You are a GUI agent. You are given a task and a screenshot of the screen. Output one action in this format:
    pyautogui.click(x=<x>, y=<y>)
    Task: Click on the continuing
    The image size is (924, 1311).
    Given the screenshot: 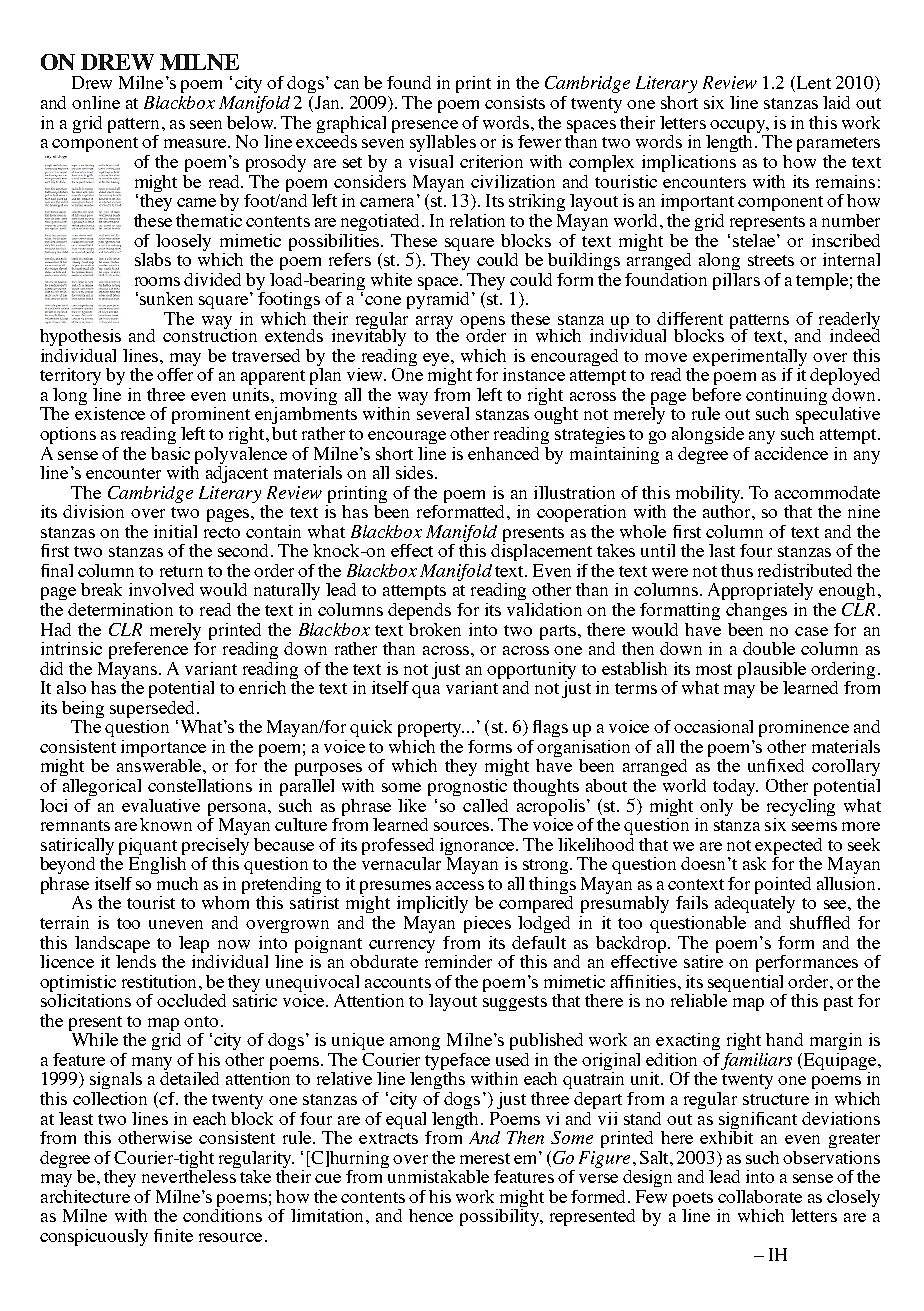 What is the action you would take?
    pyautogui.click(x=786, y=398)
